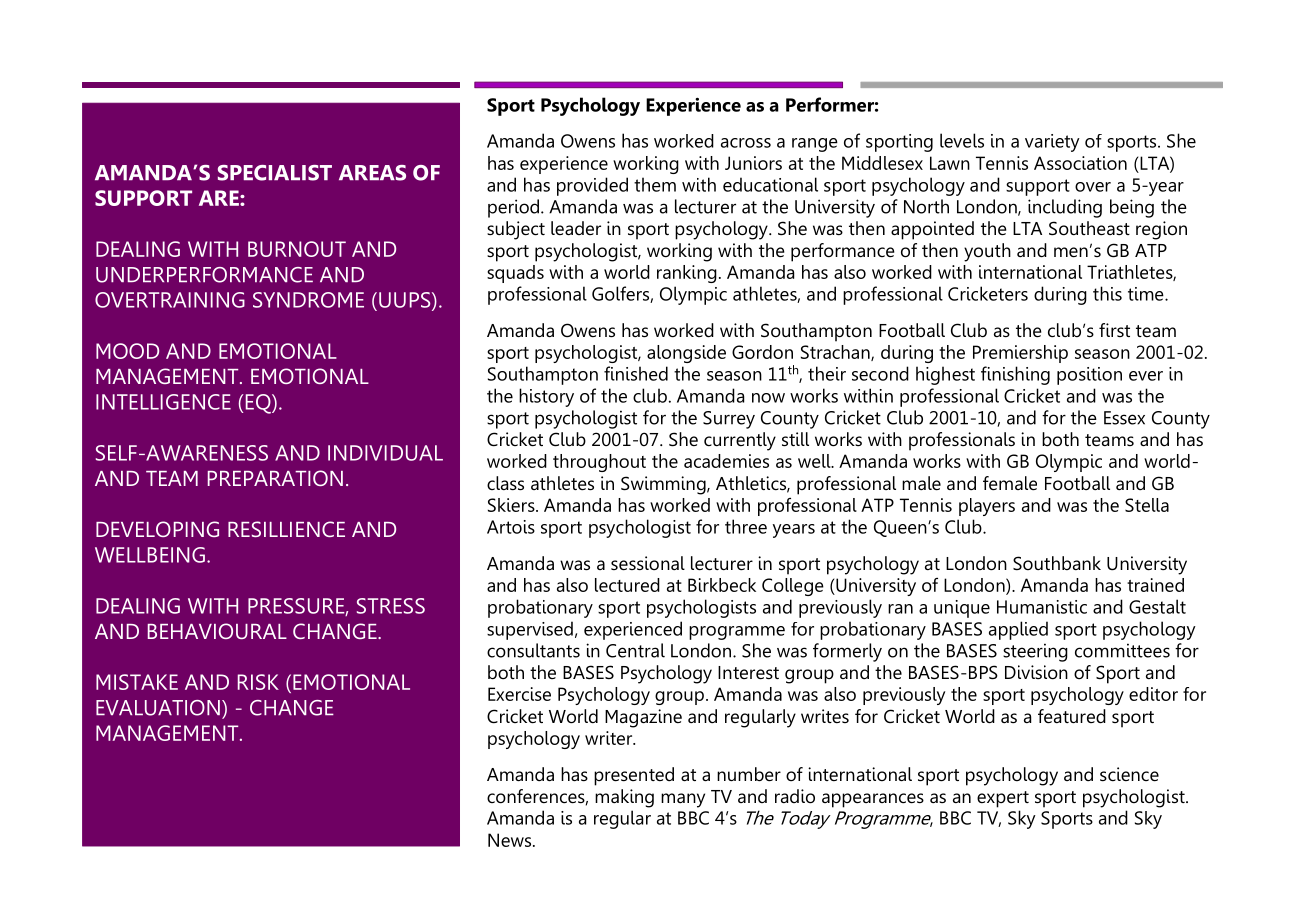 The width and height of the page is (1308, 924). I want to click on throughout, so click(599, 463).
